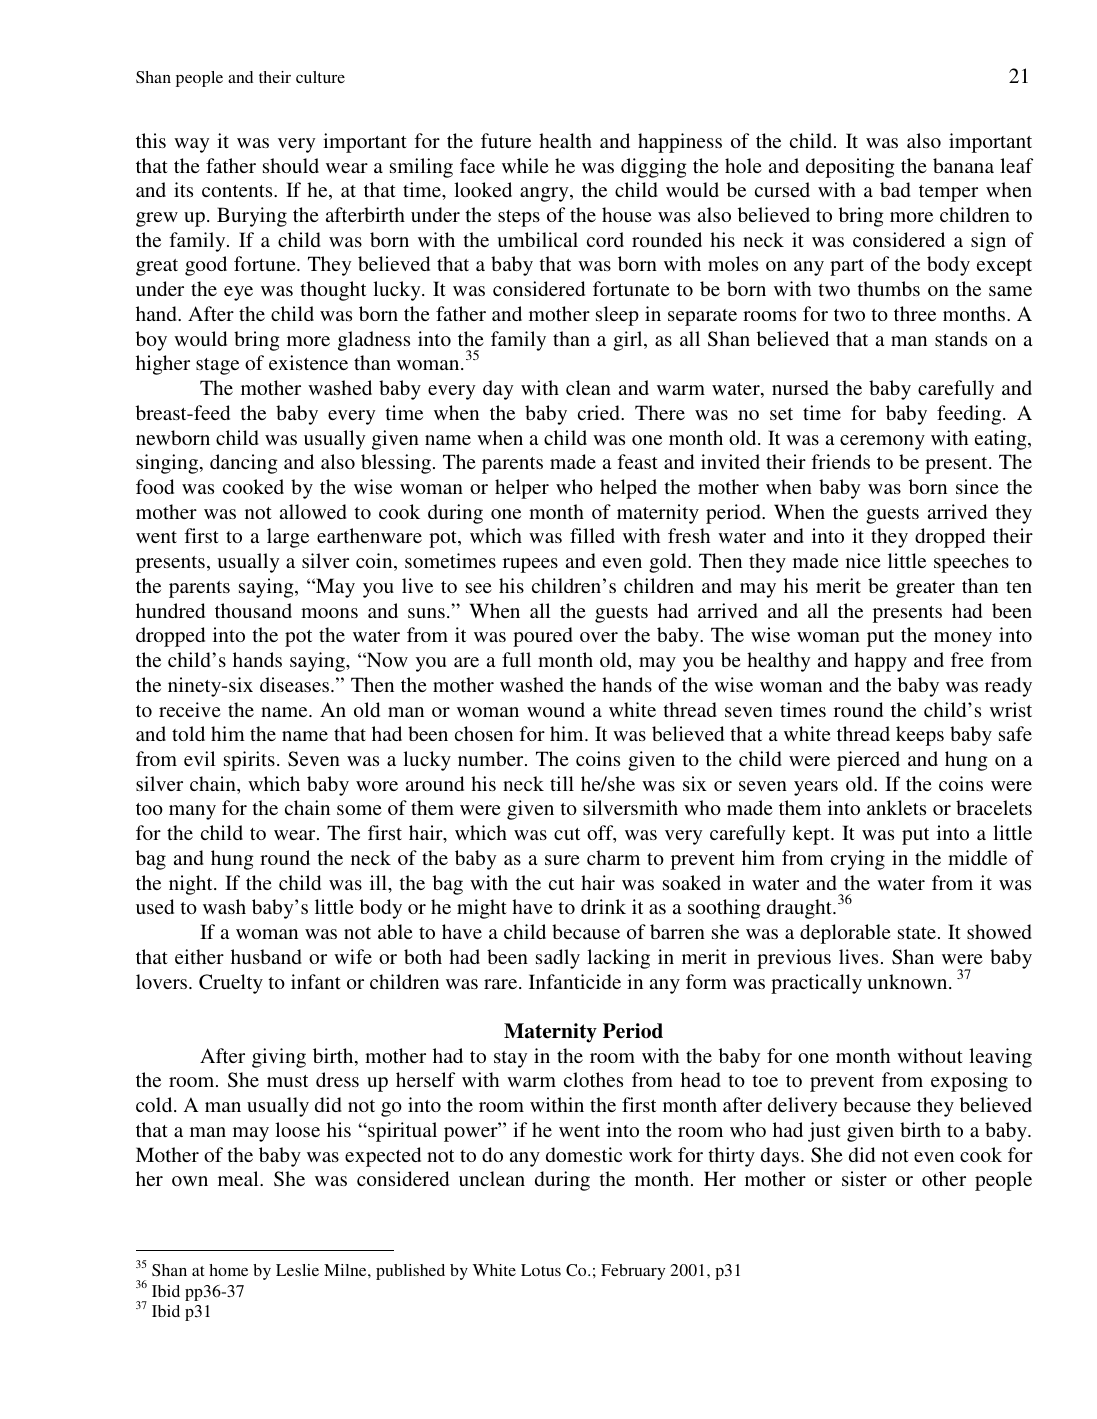 Image resolution: width=1097 pixels, height=1419 pixels. Describe the element at coordinates (541, 1270) in the image. I see `Lotus` at that location.
